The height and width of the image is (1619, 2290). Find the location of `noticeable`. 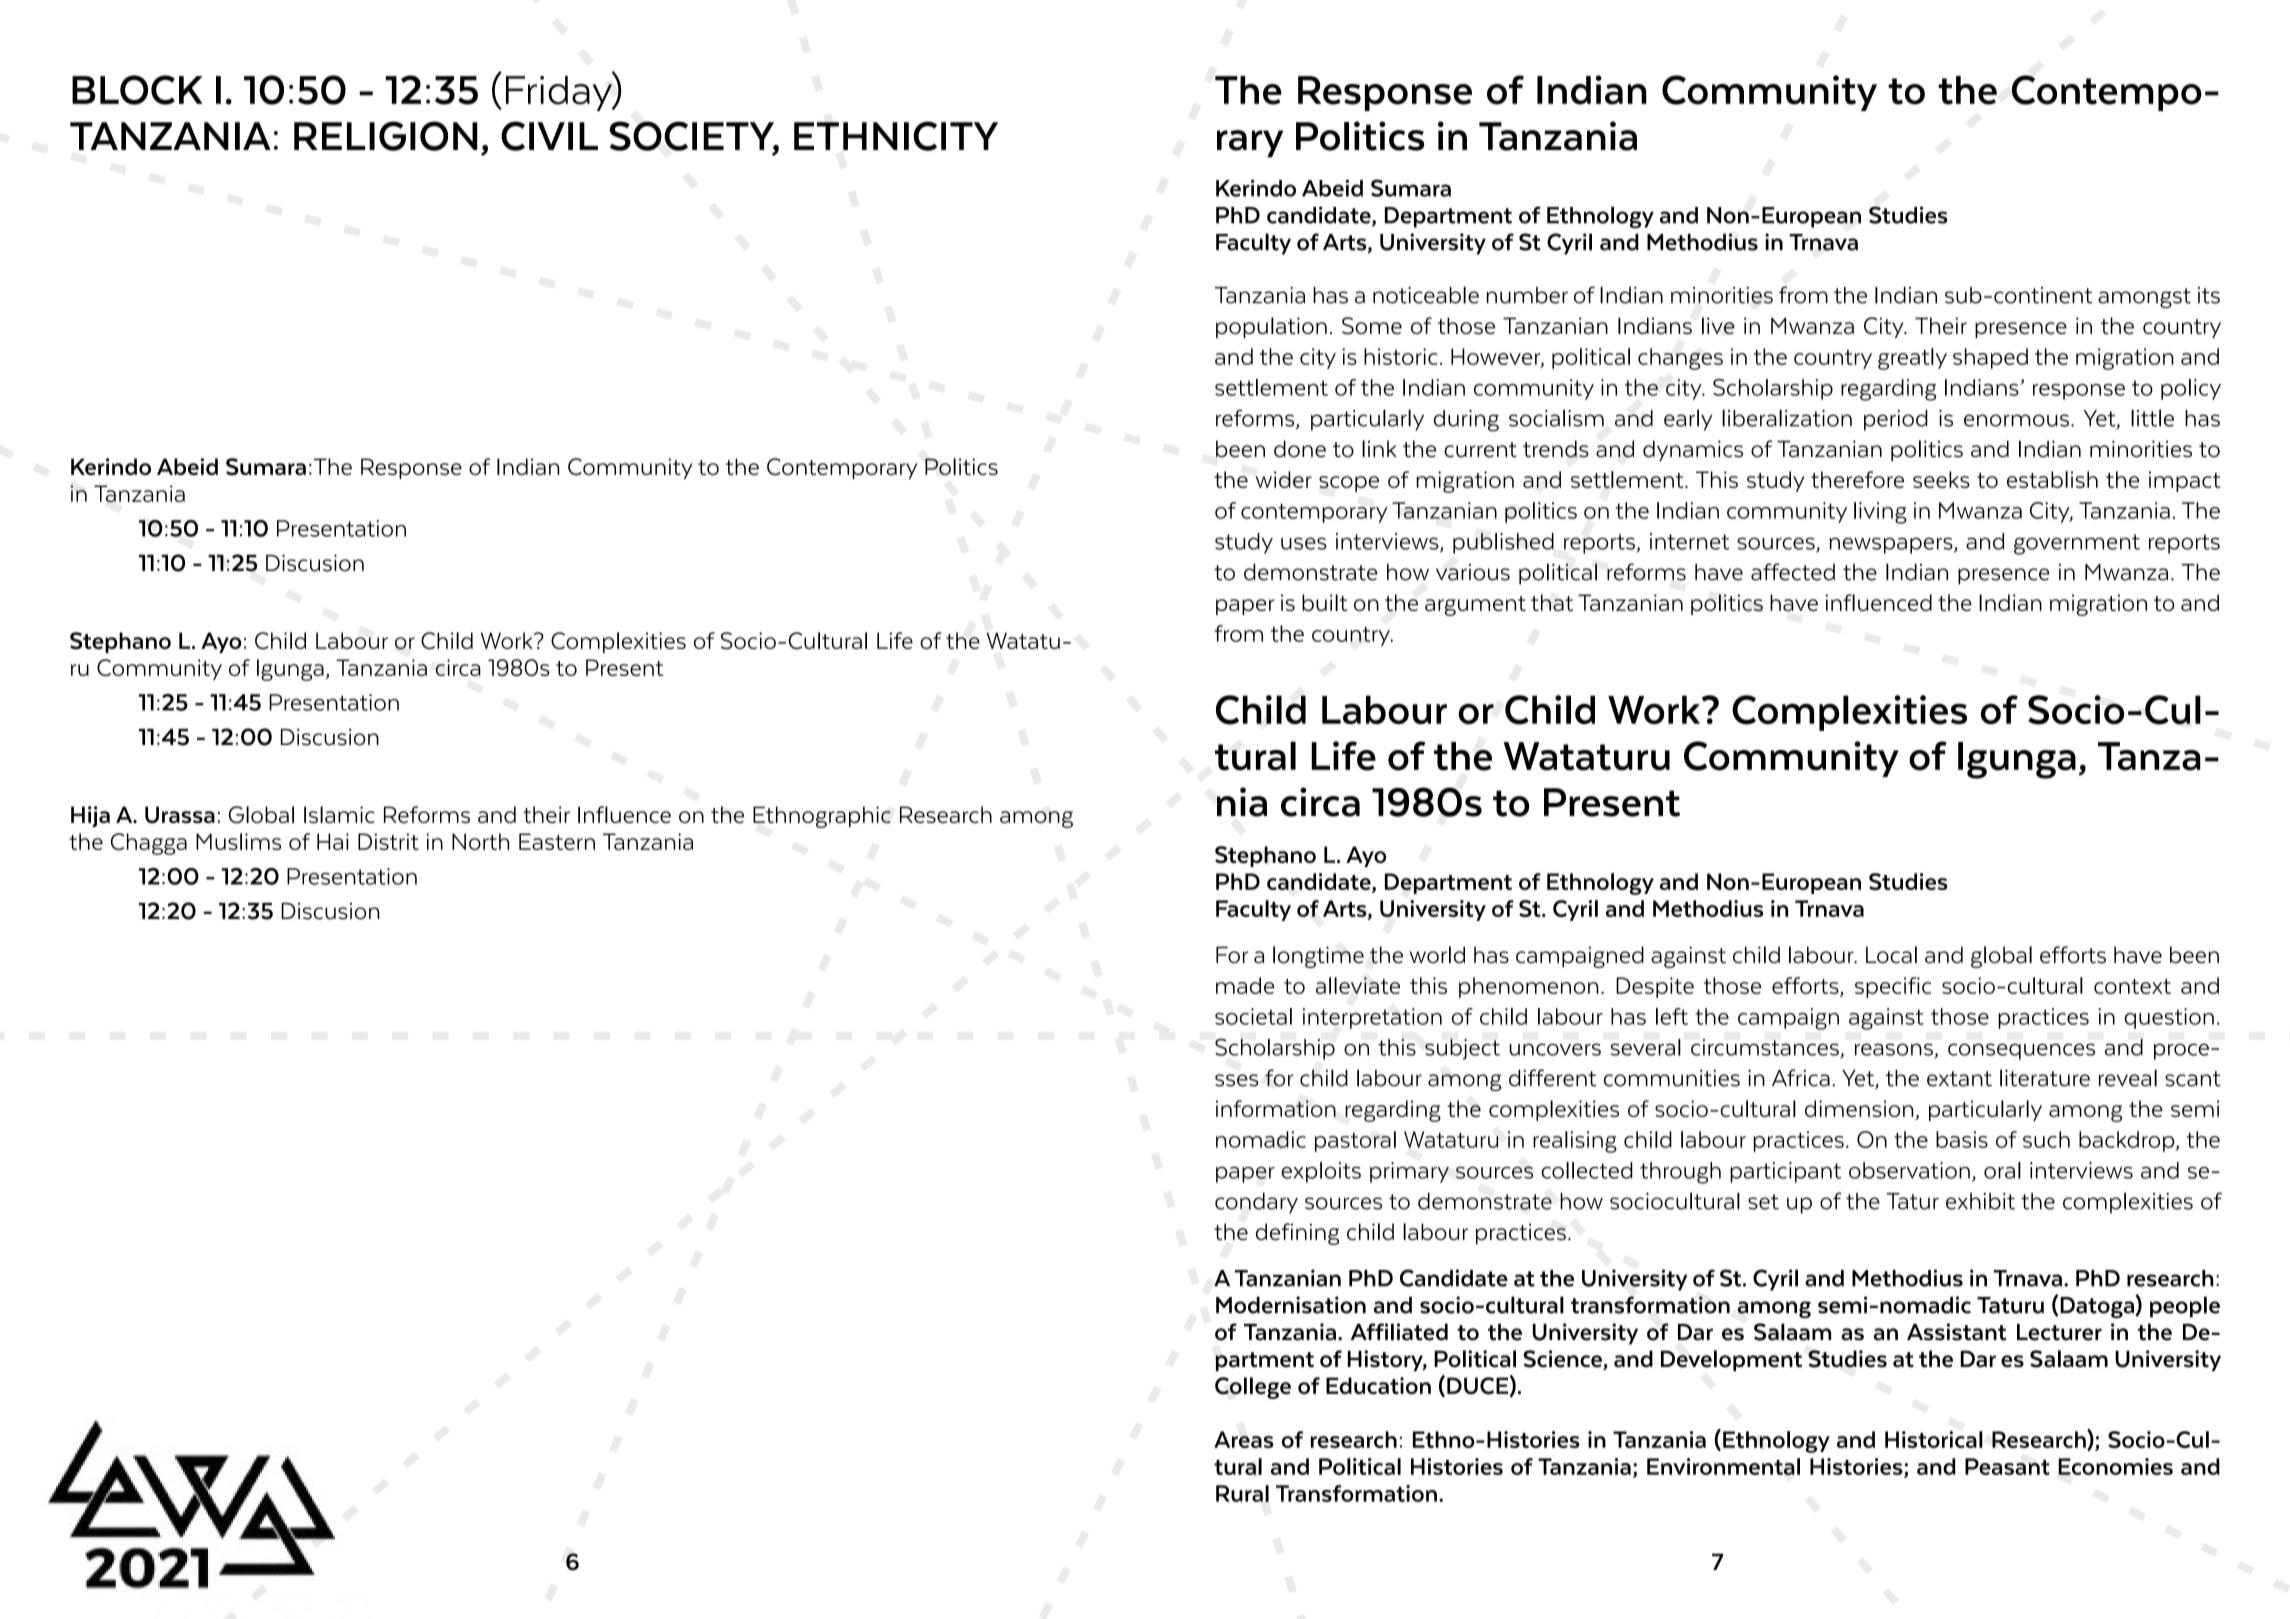

noticeable is located at coordinates (1426, 295).
